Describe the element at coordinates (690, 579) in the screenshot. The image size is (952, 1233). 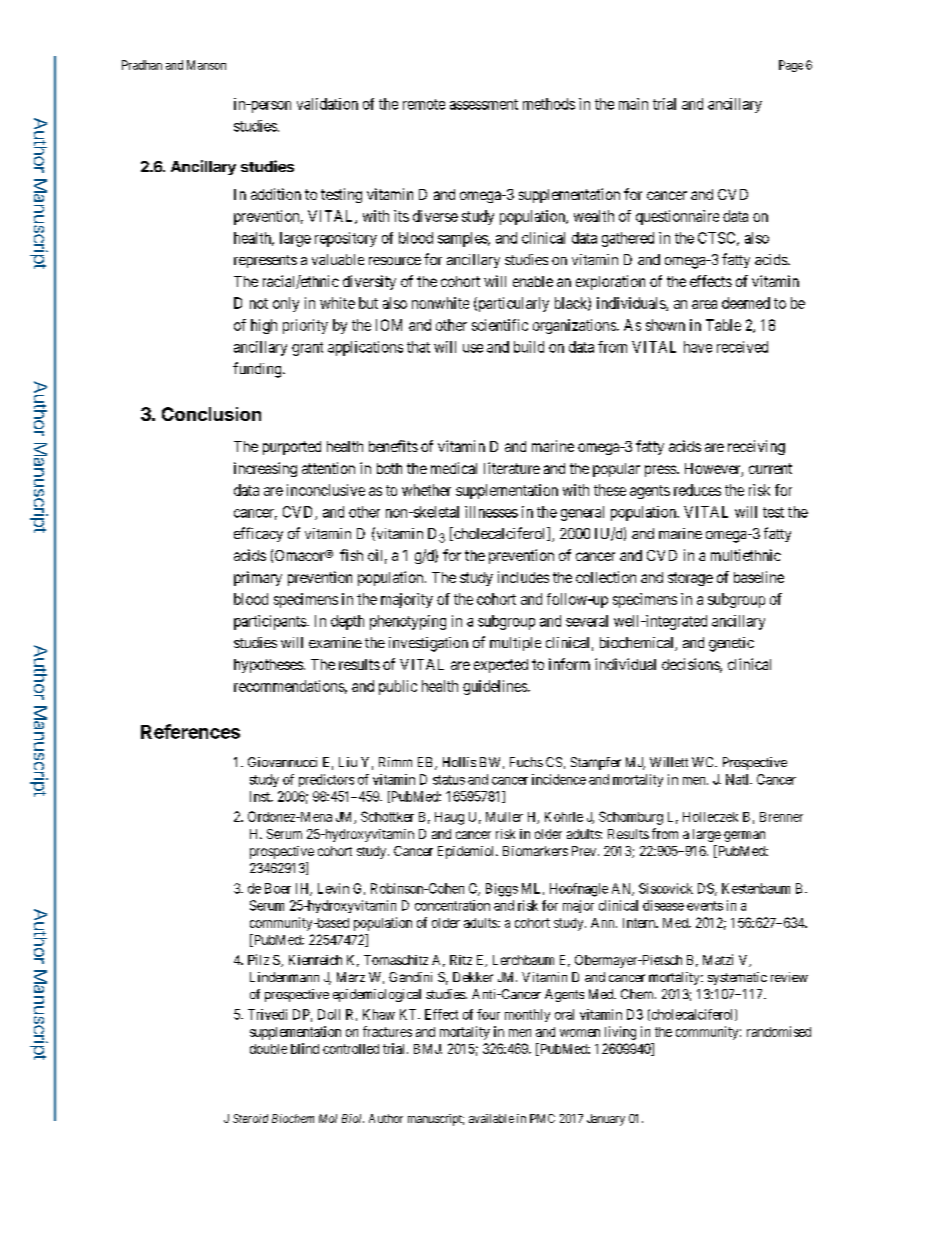
I see `storage` at that location.
